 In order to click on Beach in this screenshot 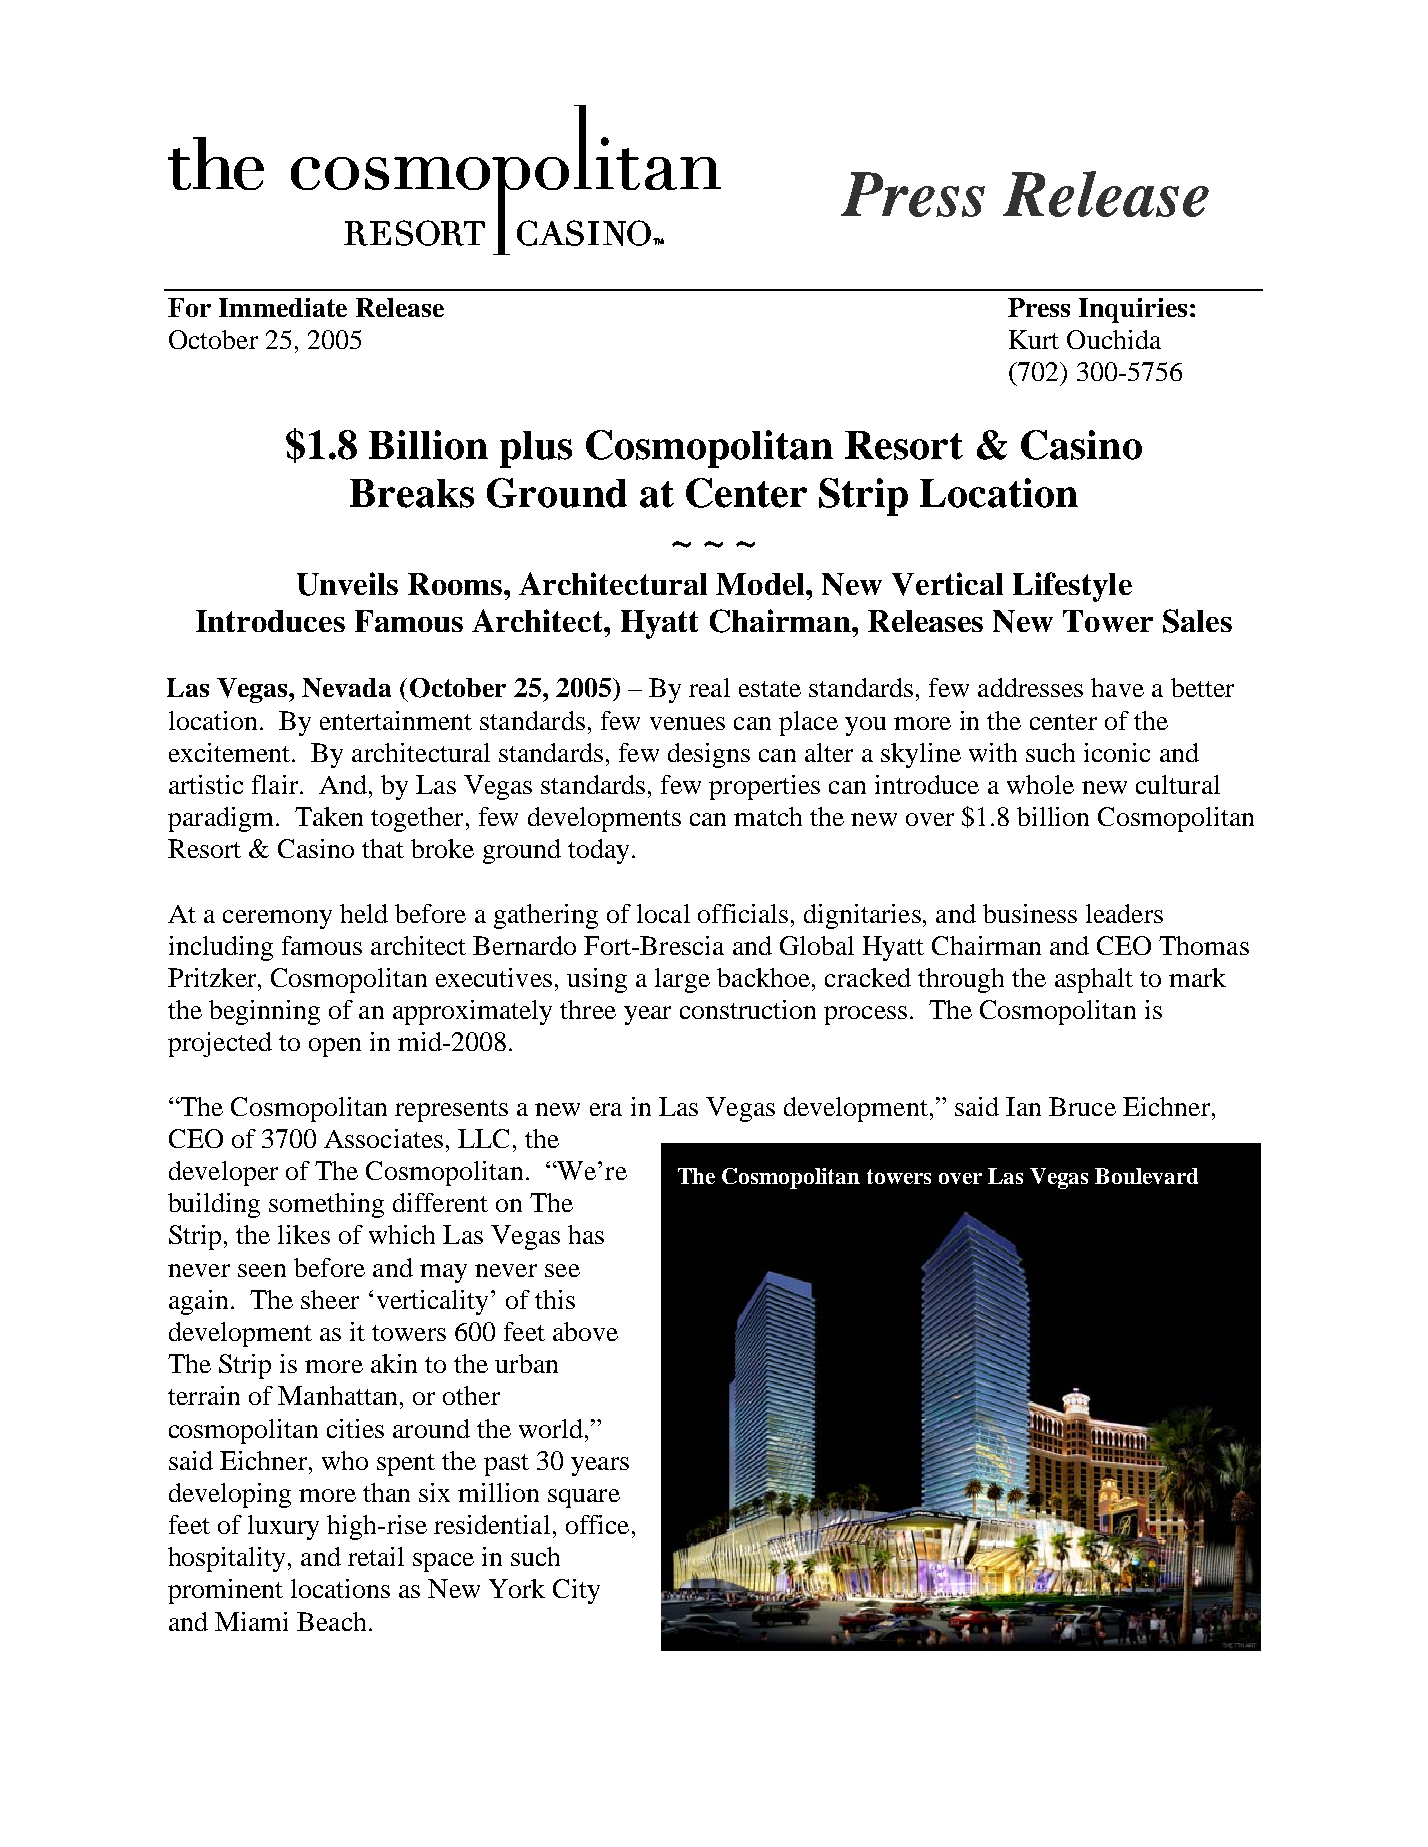, I will do `click(331, 1621)`.
